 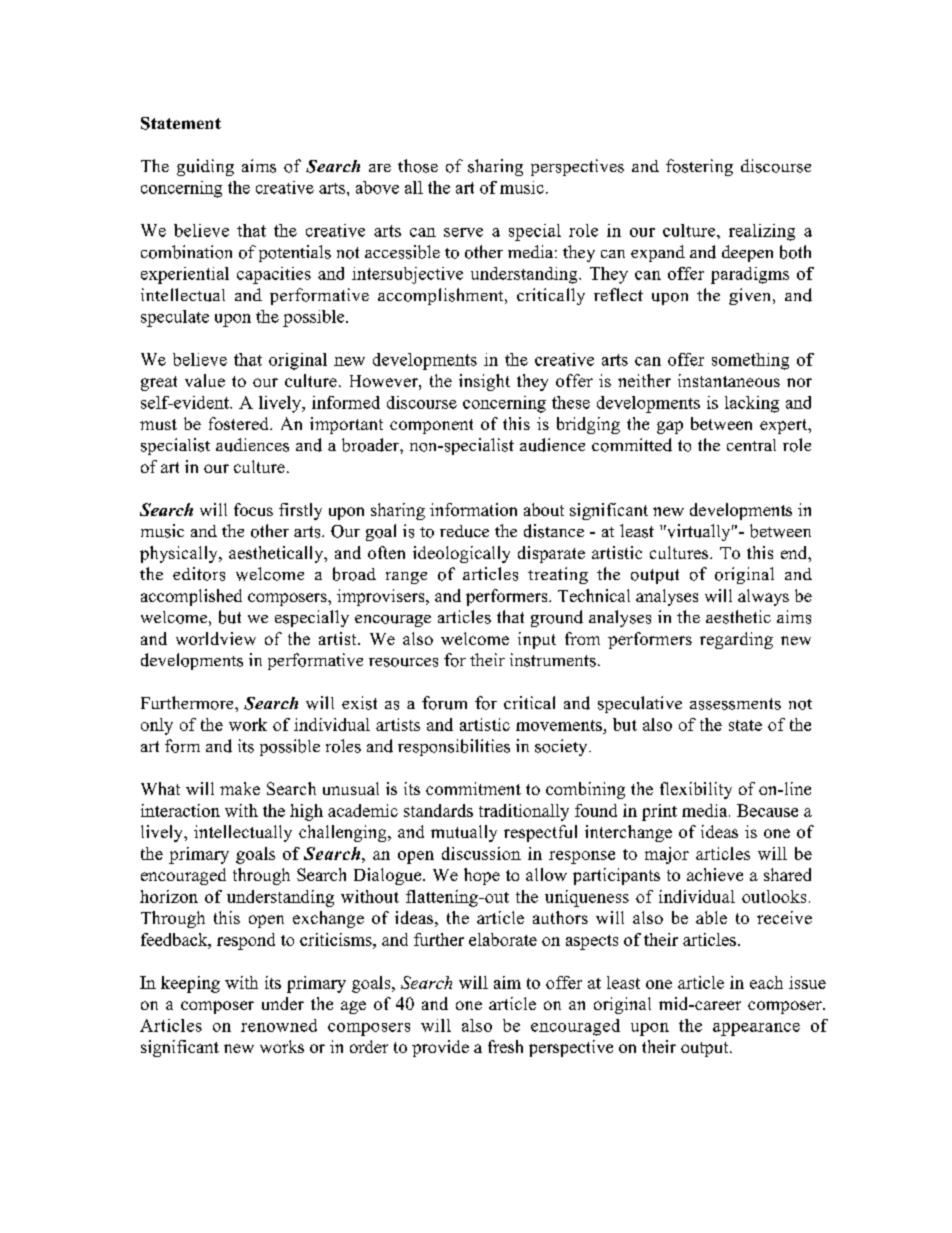 I want to click on mutually, so click(x=464, y=833).
